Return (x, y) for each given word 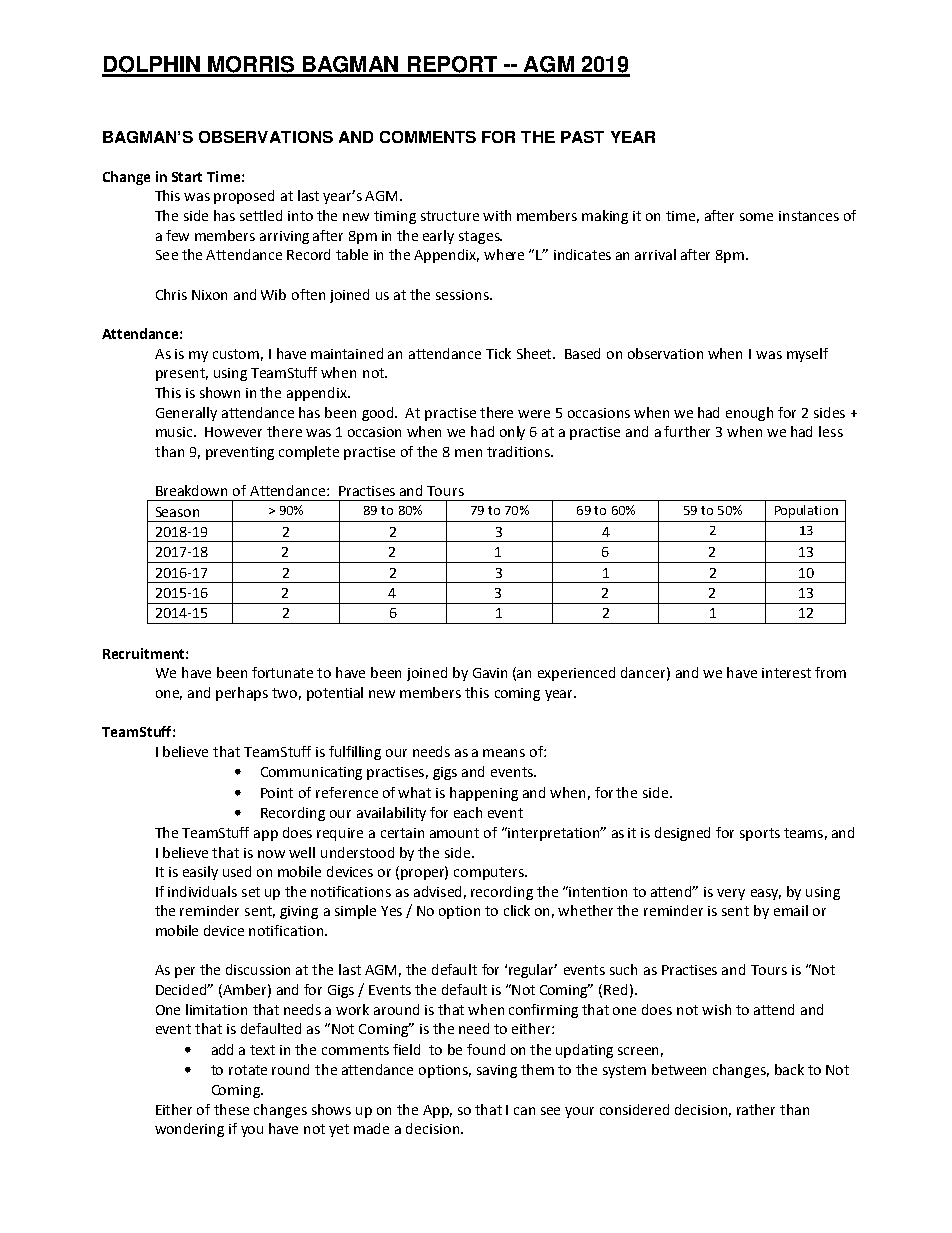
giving (299, 912)
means (504, 753)
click (517, 910)
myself (807, 355)
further (687, 431)
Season (177, 512)
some (756, 217)
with (497, 215)
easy (766, 894)
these (231, 1109)
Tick (498, 353)
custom (236, 354)
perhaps (242, 694)
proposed (244, 197)
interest (786, 673)
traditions (519, 451)
